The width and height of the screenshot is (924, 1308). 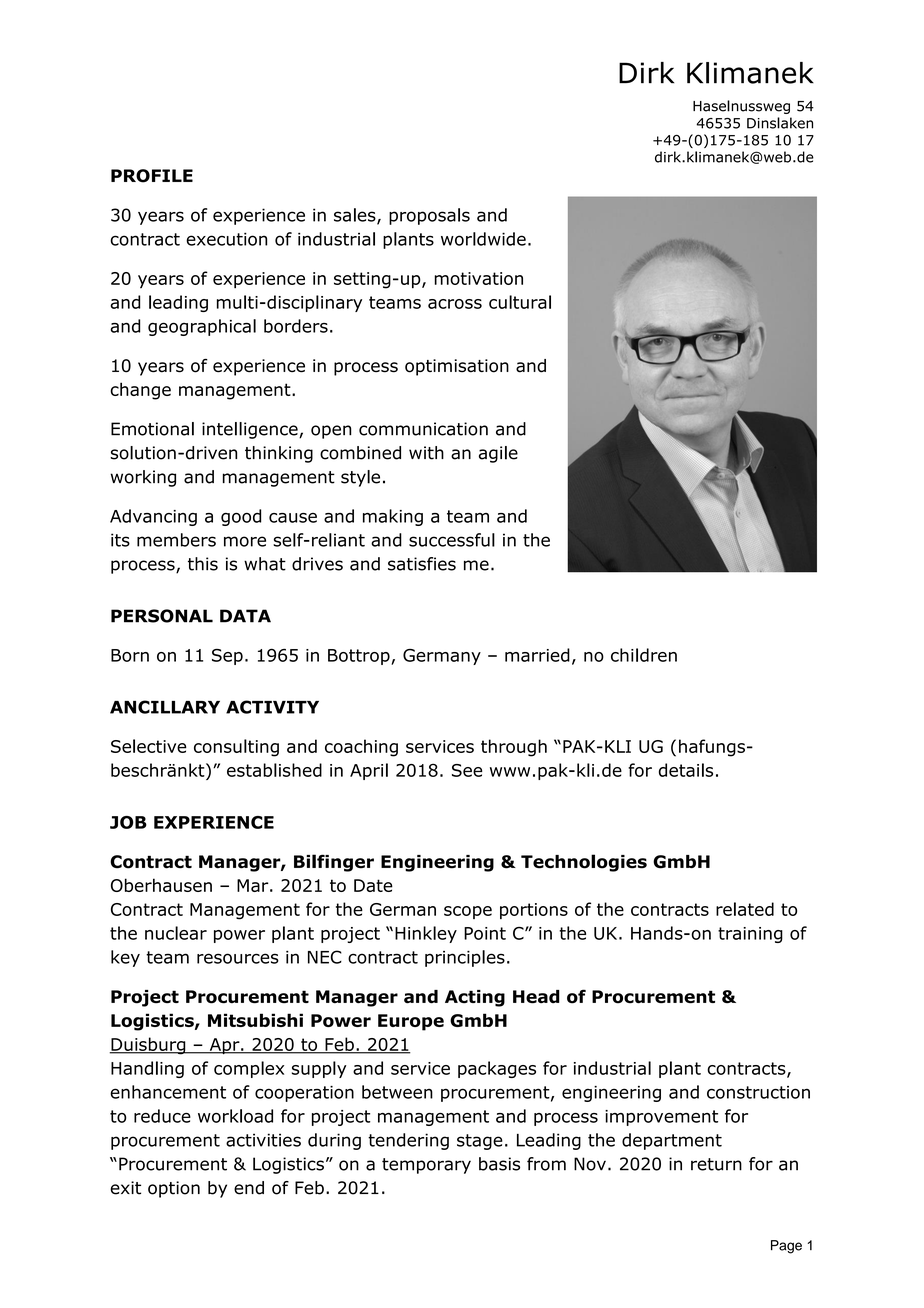 I want to click on option, so click(x=174, y=1189).
